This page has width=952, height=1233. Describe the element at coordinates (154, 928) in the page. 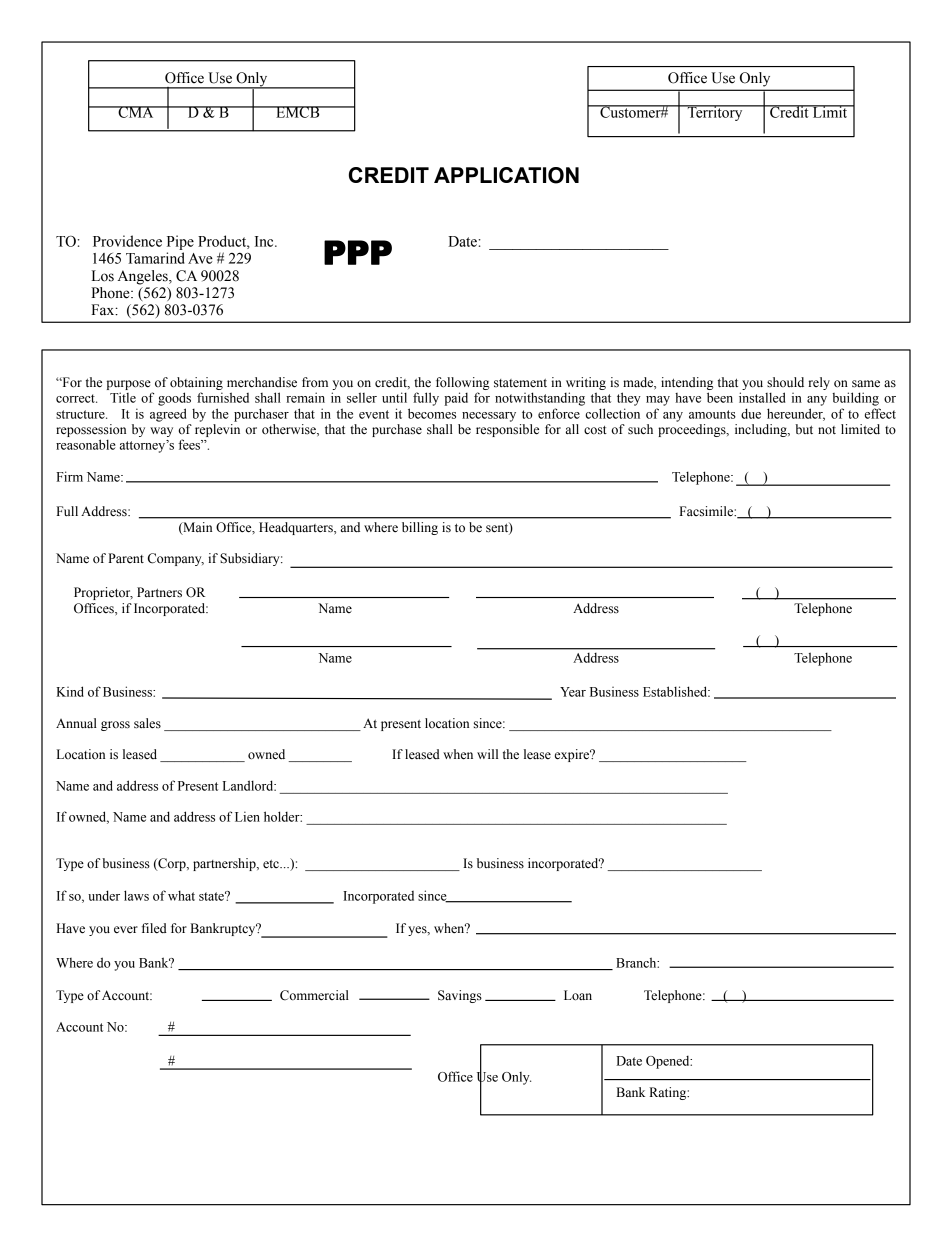

I see `filed` at that location.
